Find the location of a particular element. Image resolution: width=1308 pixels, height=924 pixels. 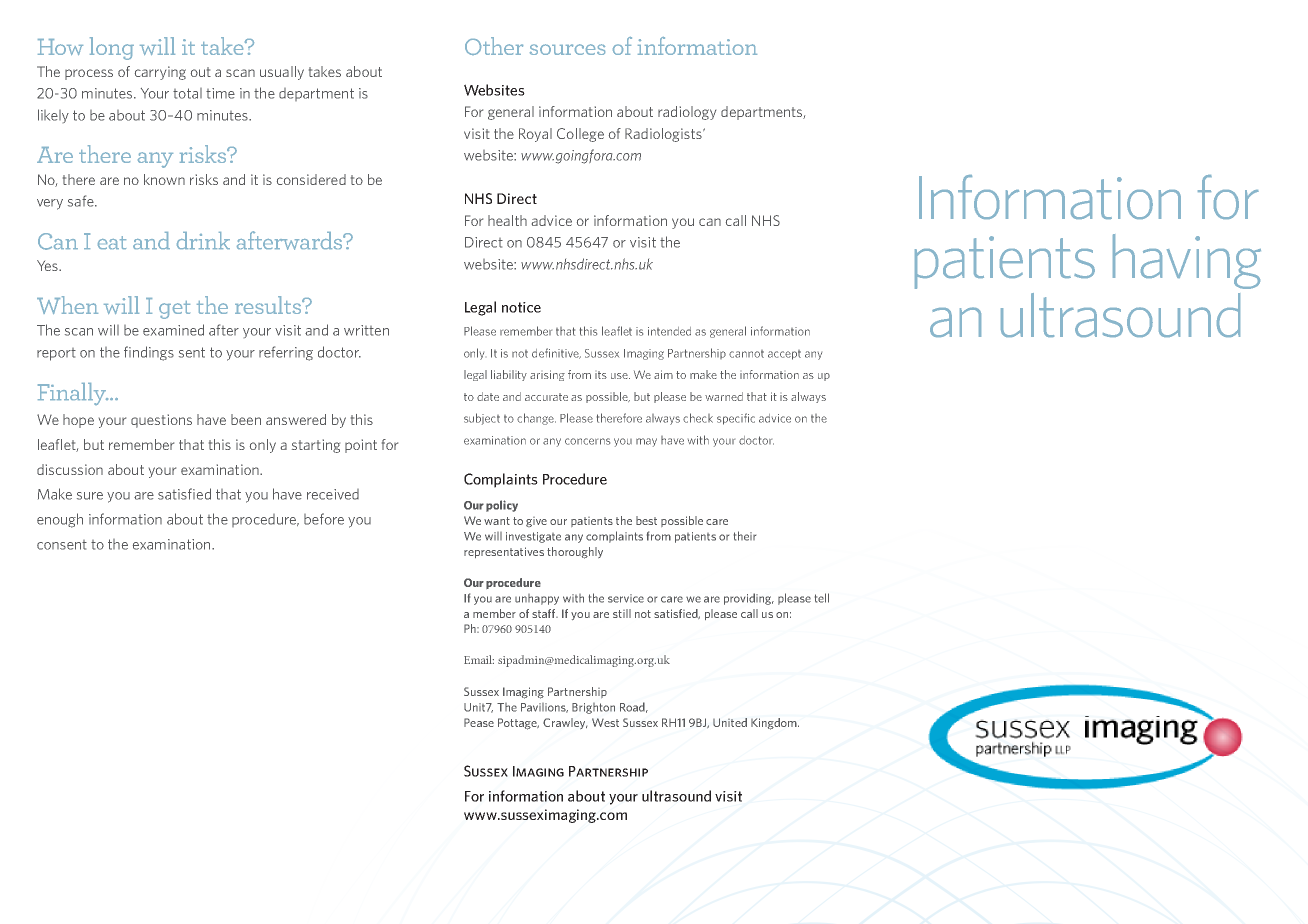

having is located at coordinates (1187, 261).
